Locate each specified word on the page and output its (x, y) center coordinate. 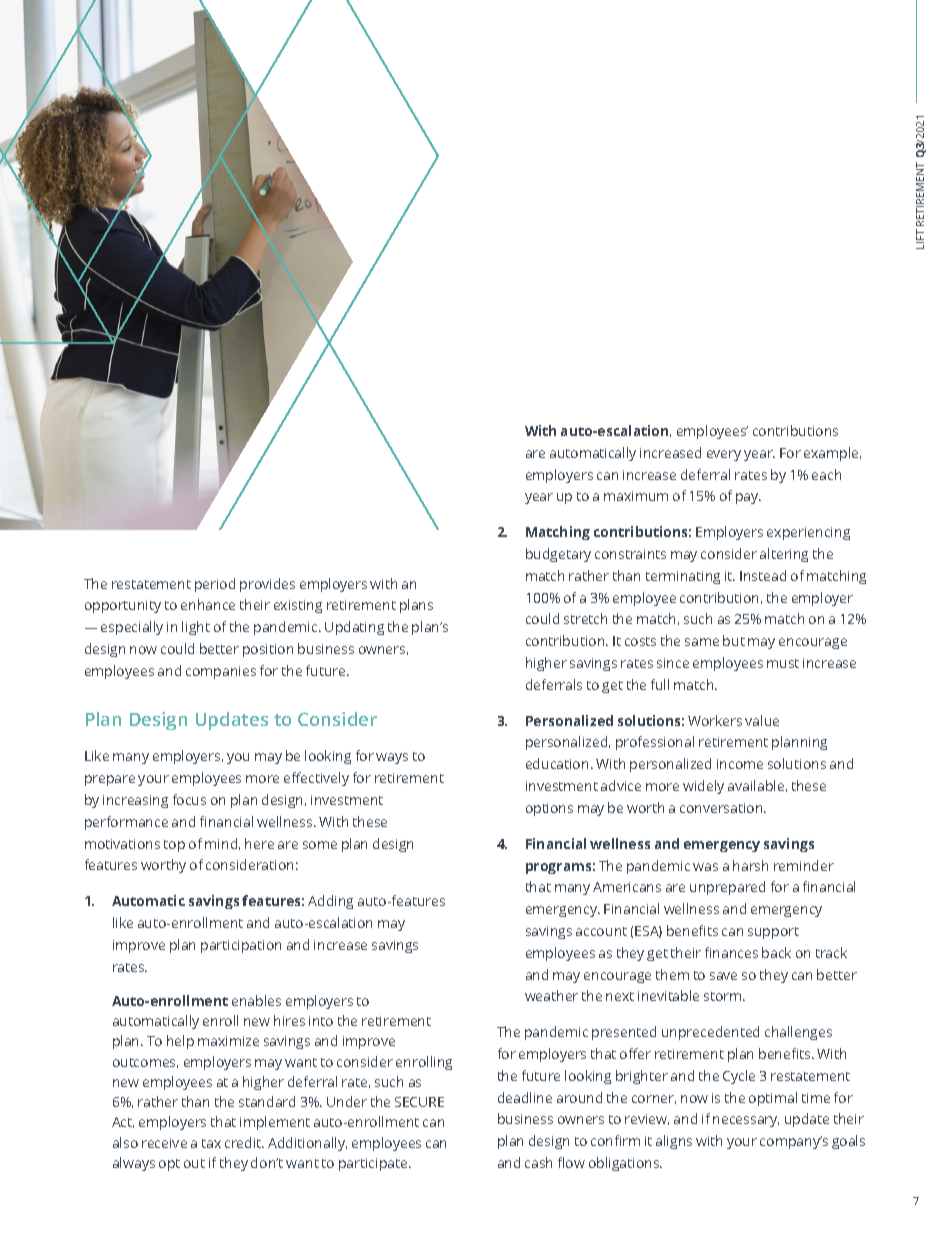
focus (189, 799)
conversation (722, 808)
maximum (636, 496)
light (196, 628)
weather (551, 995)
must (783, 663)
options (549, 809)
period (215, 585)
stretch (585, 618)
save (723, 976)
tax (211, 1143)
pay (748, 498)
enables (256, 1000)
